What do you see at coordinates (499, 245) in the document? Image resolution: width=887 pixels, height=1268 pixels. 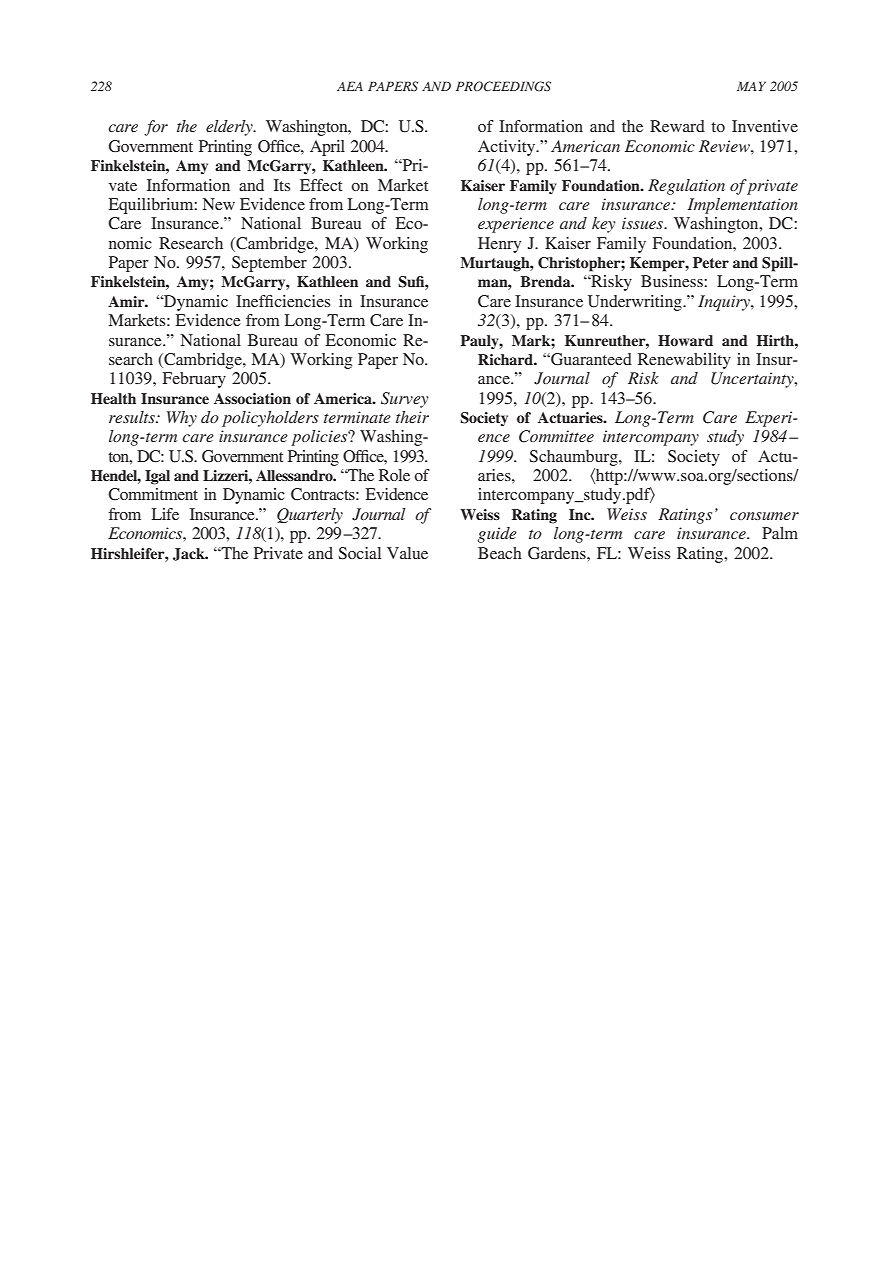 I see `Henry` at bounding box center [499, 245].
